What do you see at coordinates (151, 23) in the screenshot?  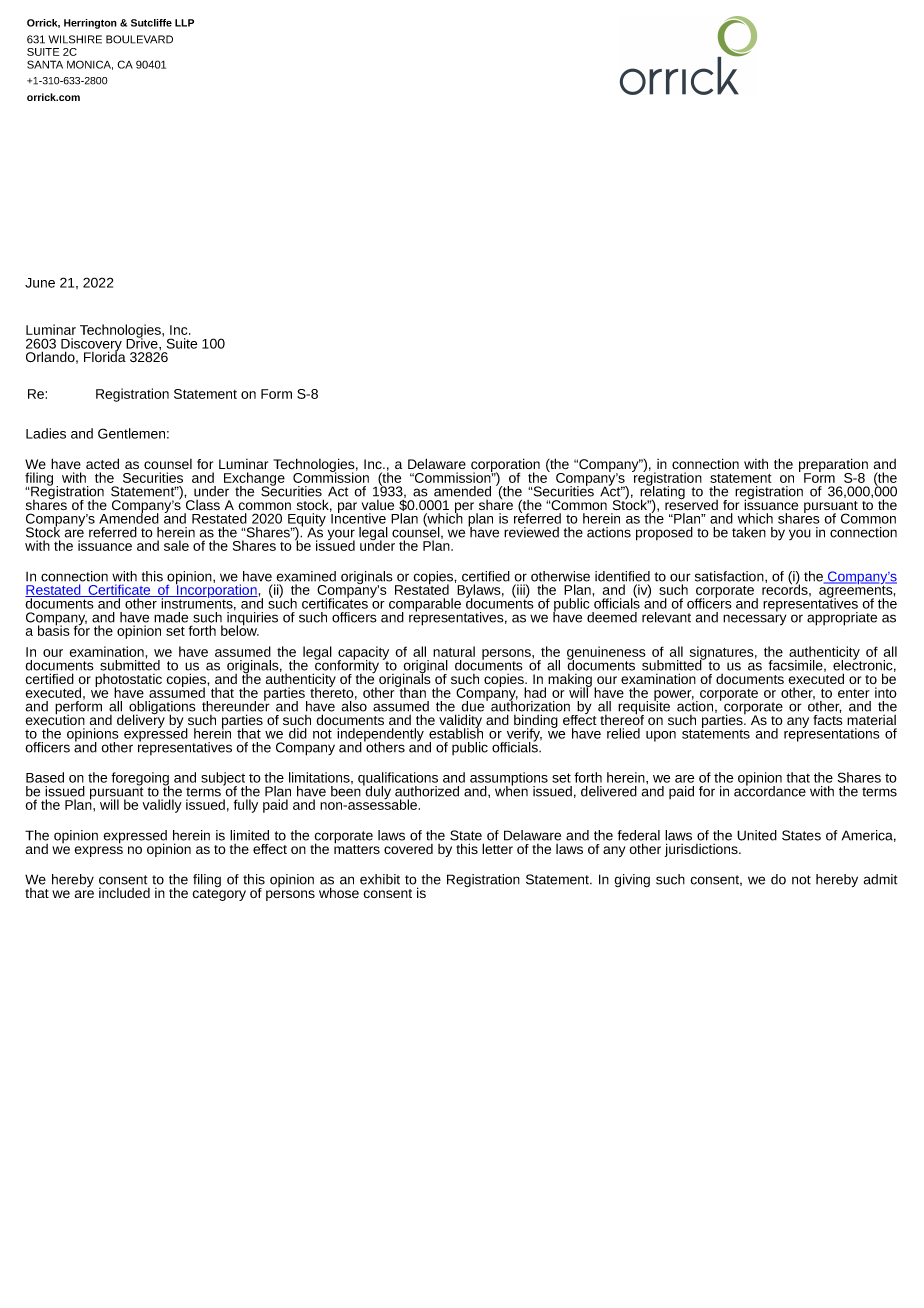 I see `Sutcliffe` at bounding box center [151, 23].
